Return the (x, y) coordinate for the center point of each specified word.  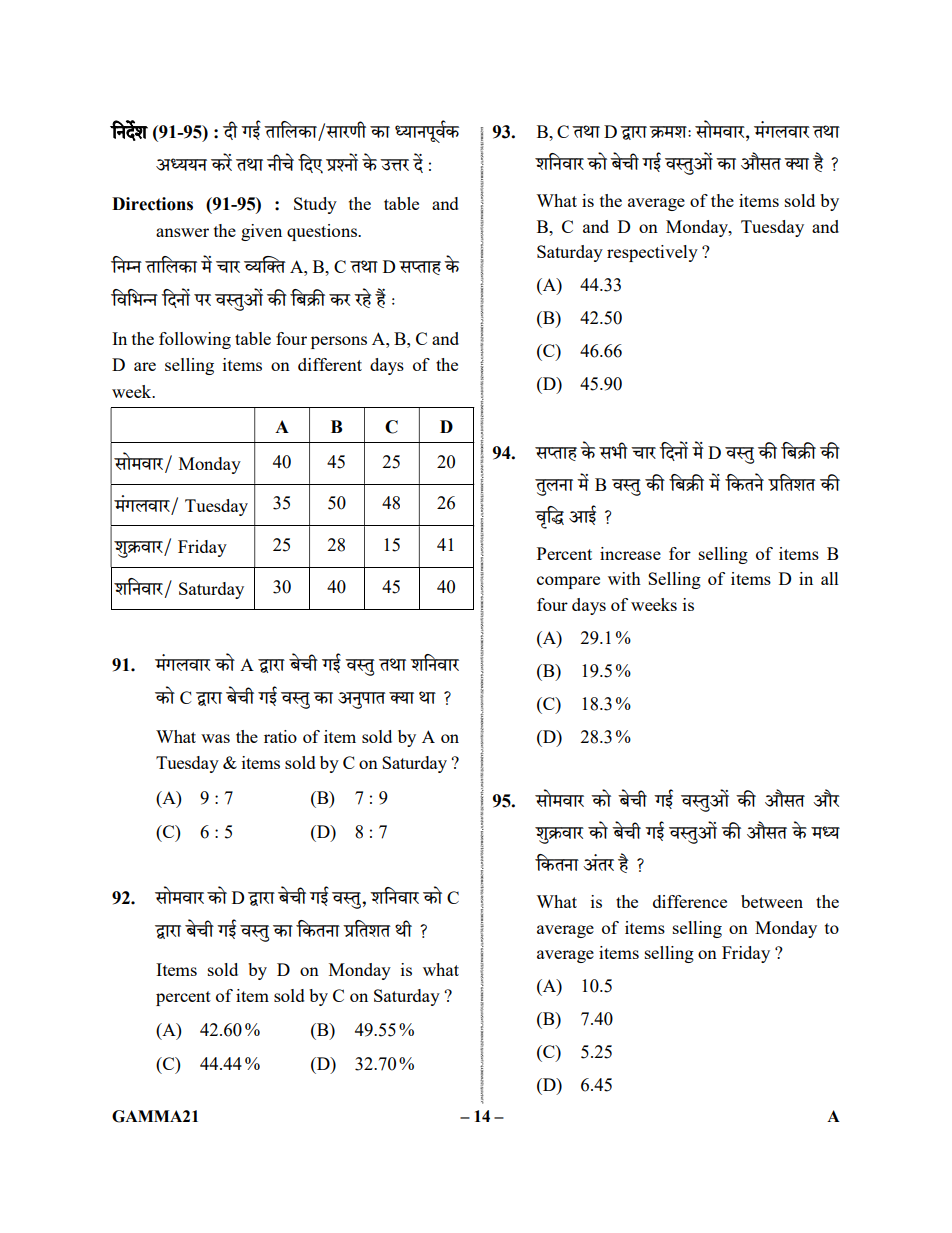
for (680, 553)
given (261, 232)
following (195, 340)
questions (323, 232)
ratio (280, 736)
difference (690, 901)
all (830, 578)
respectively (652, 253)
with (624, 578)
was (215, 738)
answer (182, 232)
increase (630, 553)
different (330, 364)
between (772, 901)
